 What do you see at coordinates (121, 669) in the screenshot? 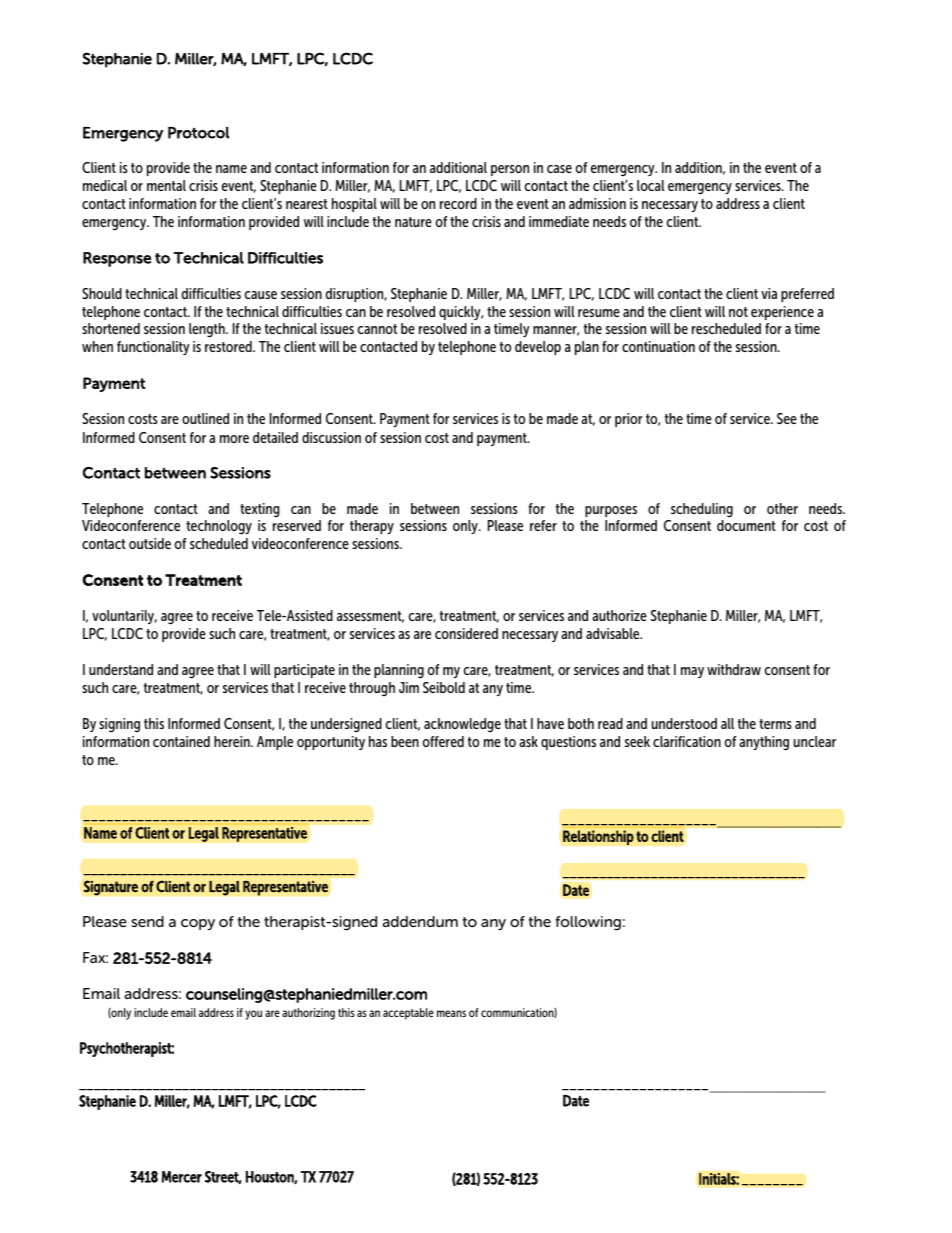
I see `understand` at bounding box center [121, 669].
